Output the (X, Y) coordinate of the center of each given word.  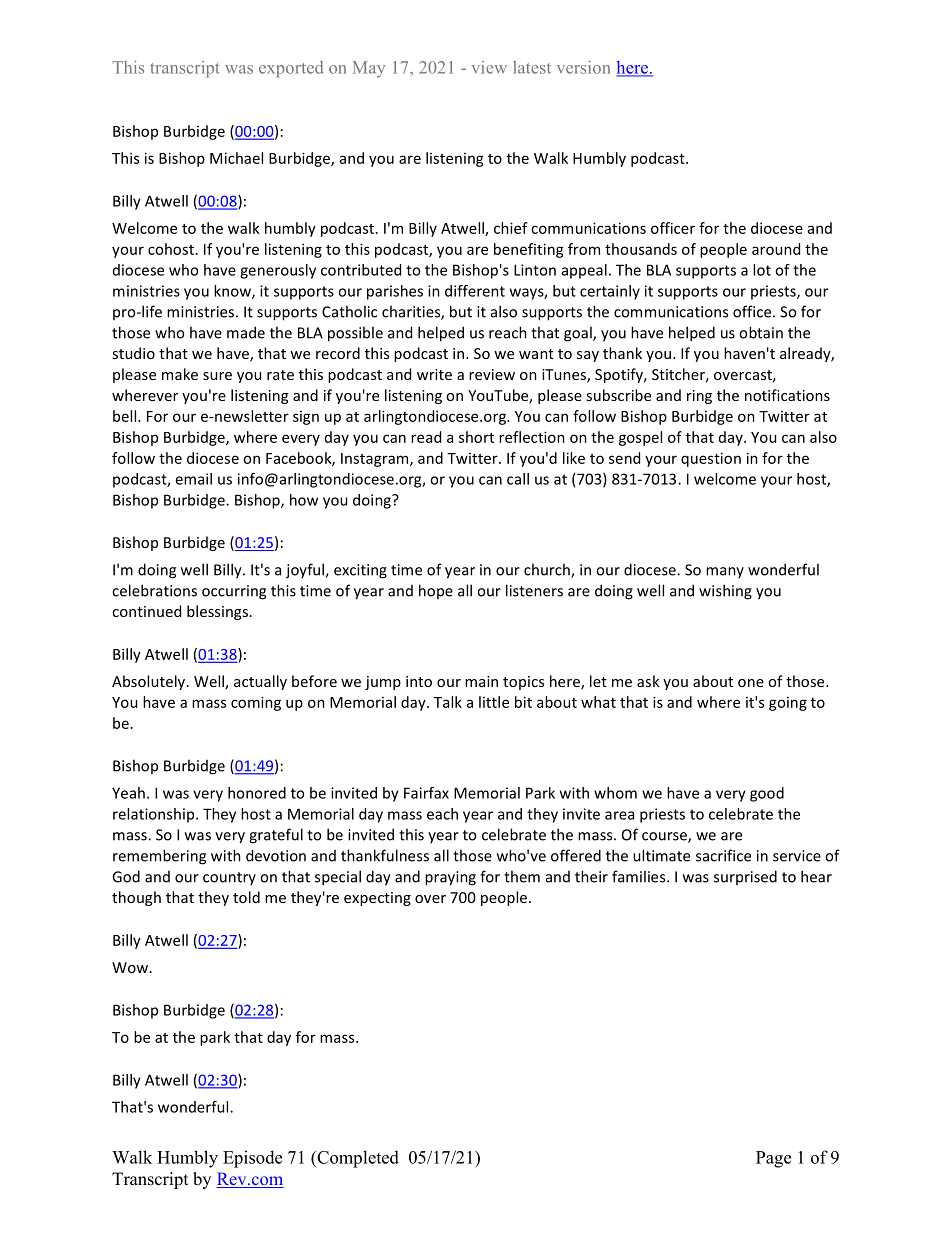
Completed (357, 1159)
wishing (725, 592)
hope (436, 591)
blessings (217, 612)
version (583, 67)
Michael (236, 158)
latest (532, 67)
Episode (252, 1159)
